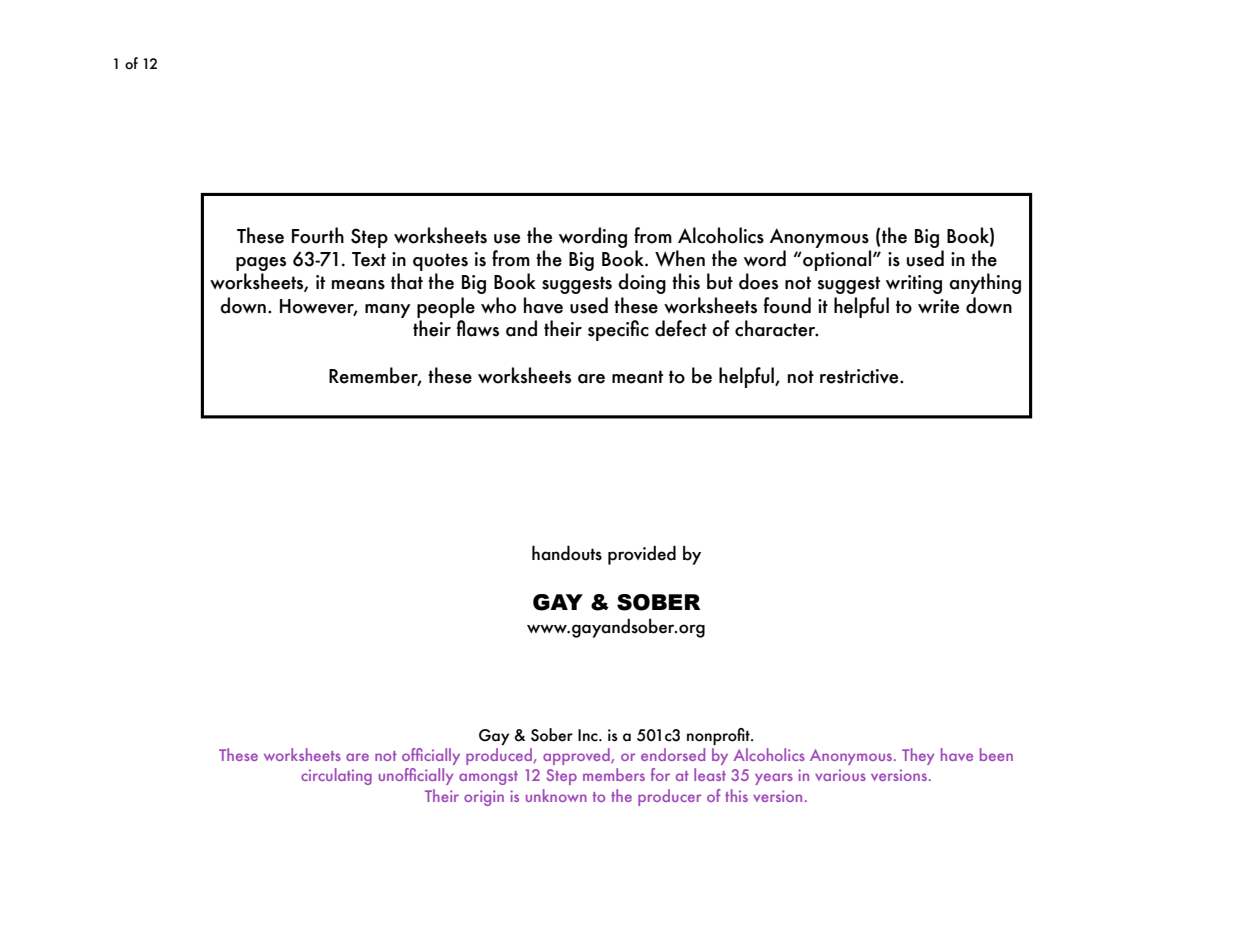  What do you see at coordinates (478, 328) in the page?
I see `flaws` at bounding box center [478, 328].
